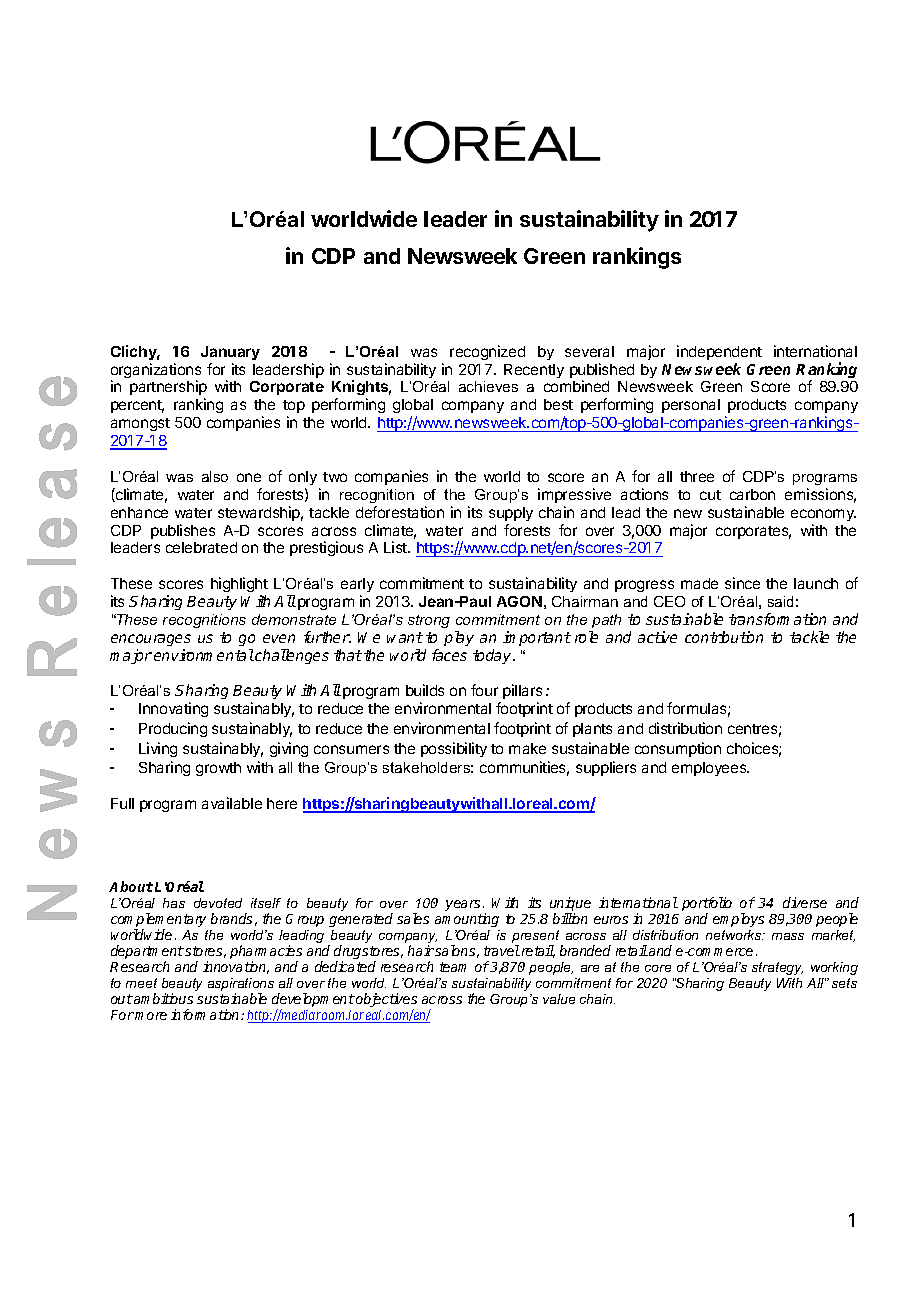 The height and width of the page is (1308, 924). Describe the element at coordinates (241, 986) in the page. I see `aspirations` at that location.
